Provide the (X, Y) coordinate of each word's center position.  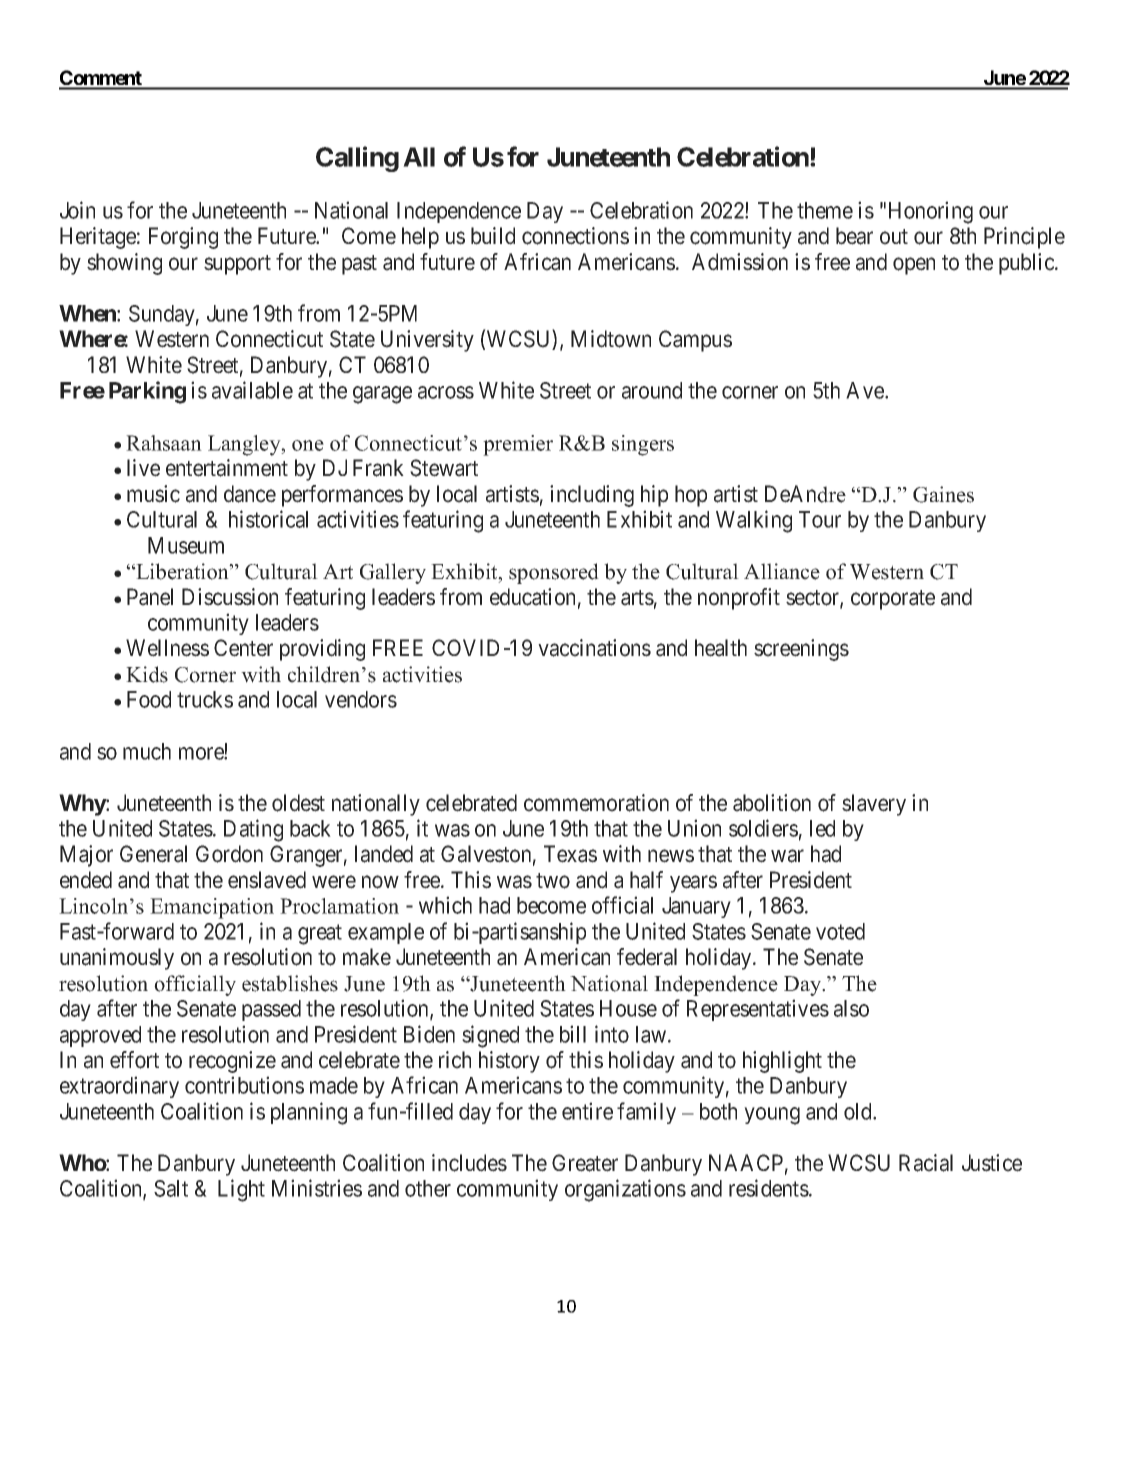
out (894, 237)
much (147, 751)
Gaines (943, 494)
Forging (183, 238)
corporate (893, 600)
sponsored (554, 573)
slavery (874, 805)
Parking (147, 392)
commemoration (596, 803)
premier (518, 445)
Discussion (230, 597)
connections (575, 236)
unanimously (117, 959)
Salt (171, 1188)
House (628, 1008)
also (851, 1008)
